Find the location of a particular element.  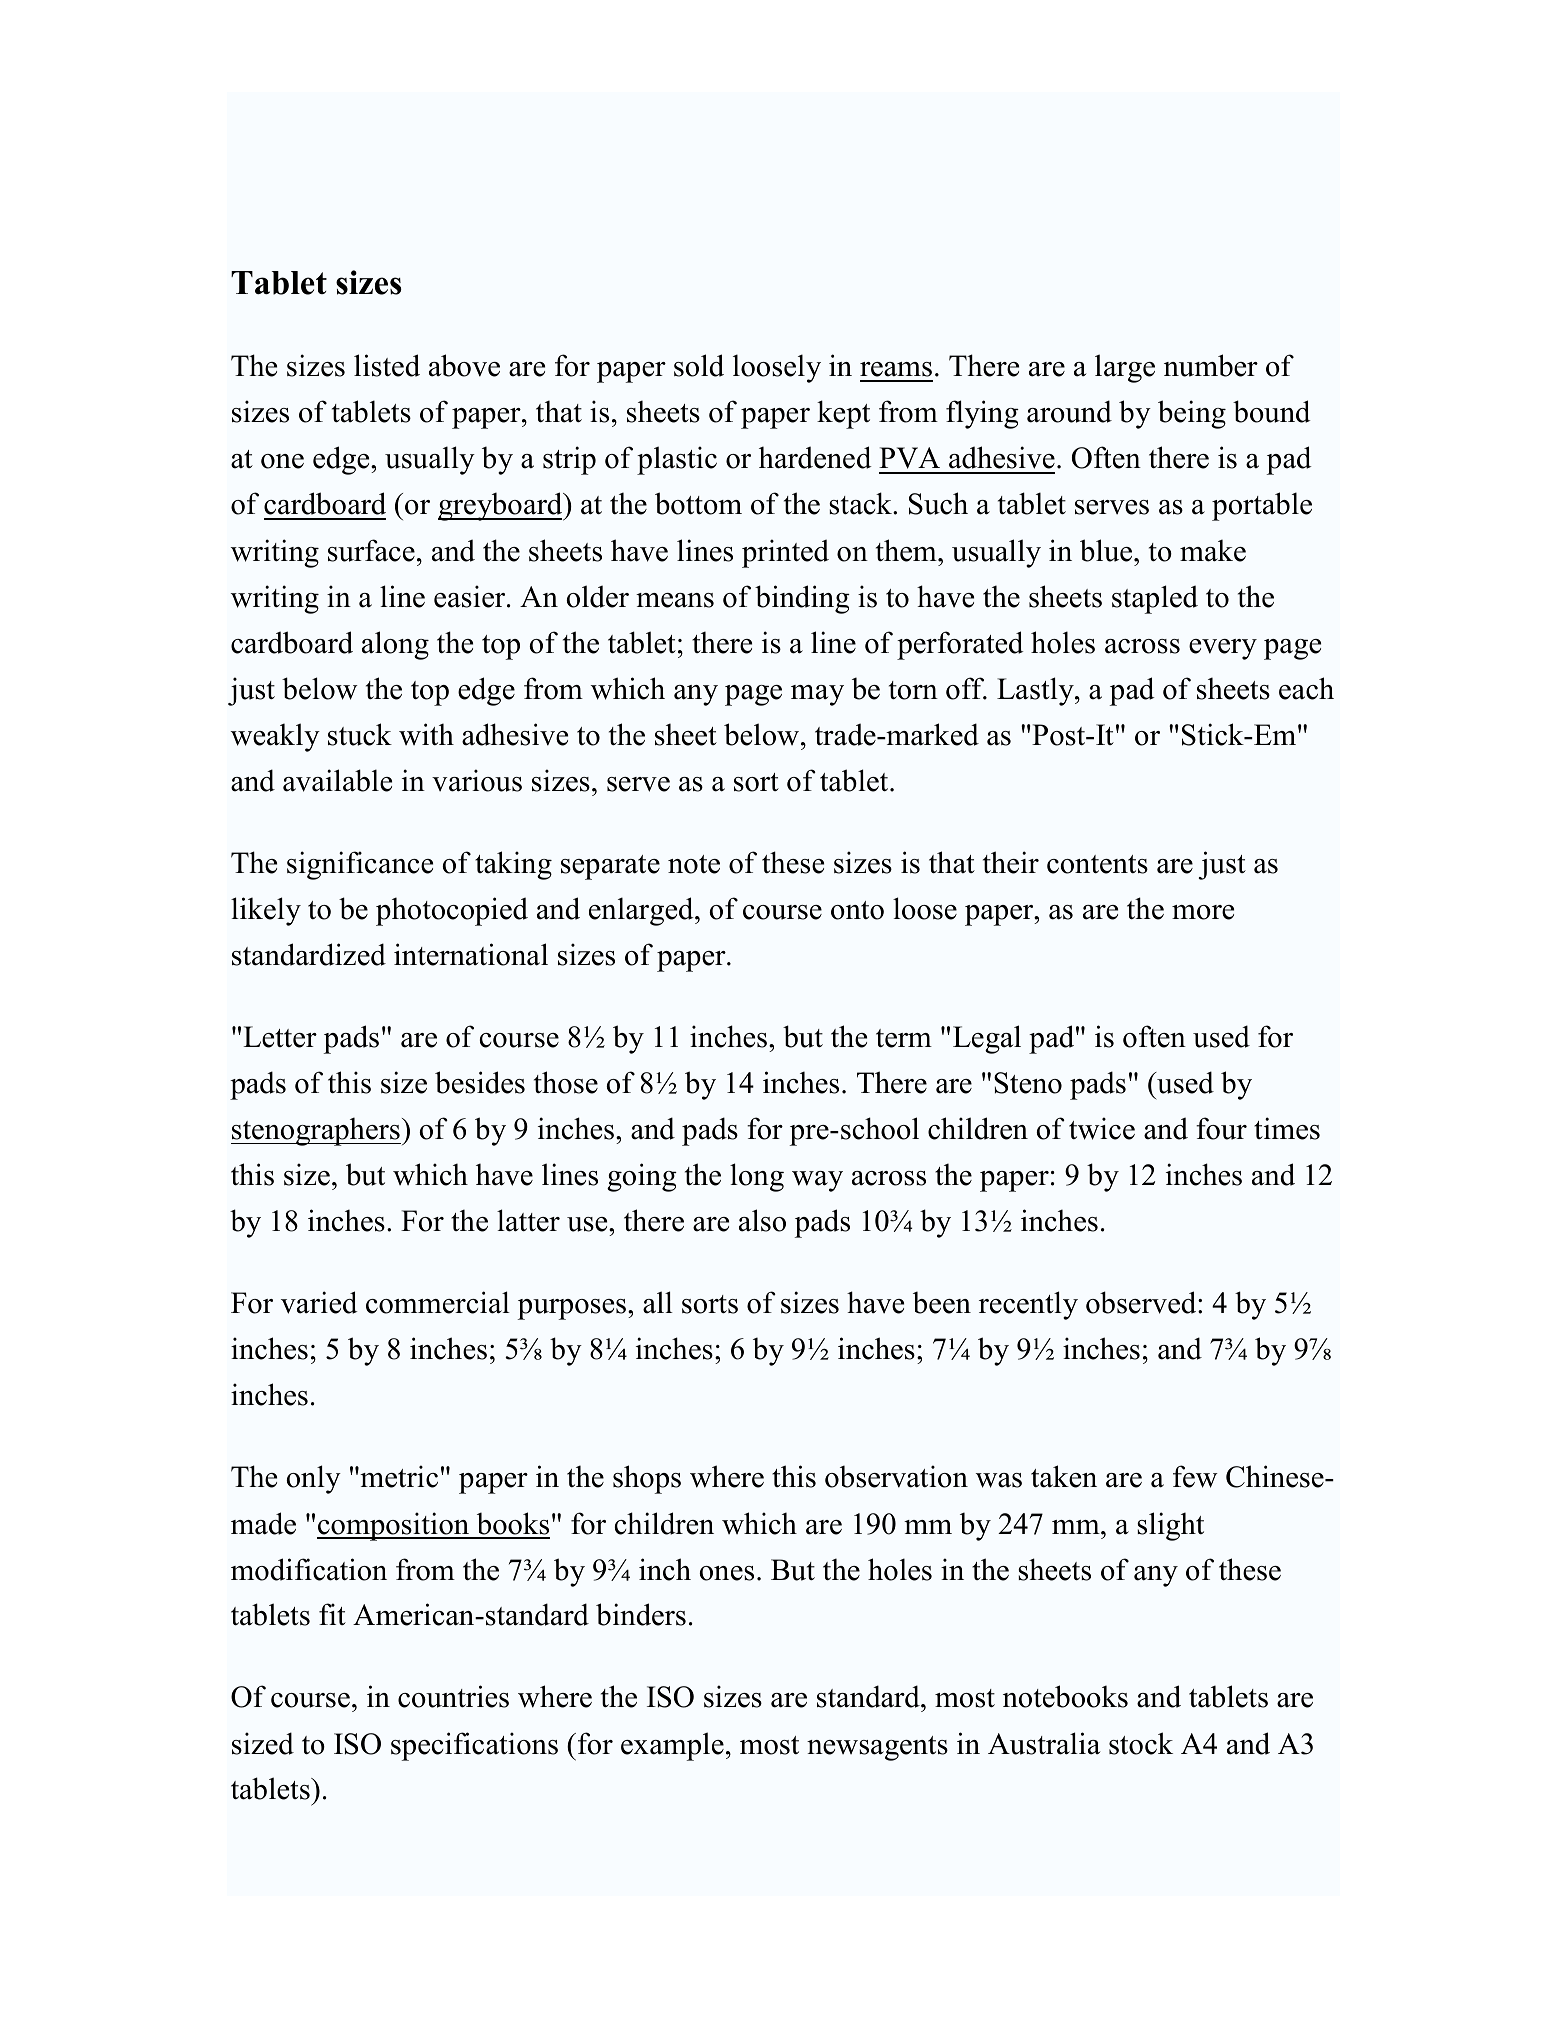

besides is located at coordinates (480, 1082).
